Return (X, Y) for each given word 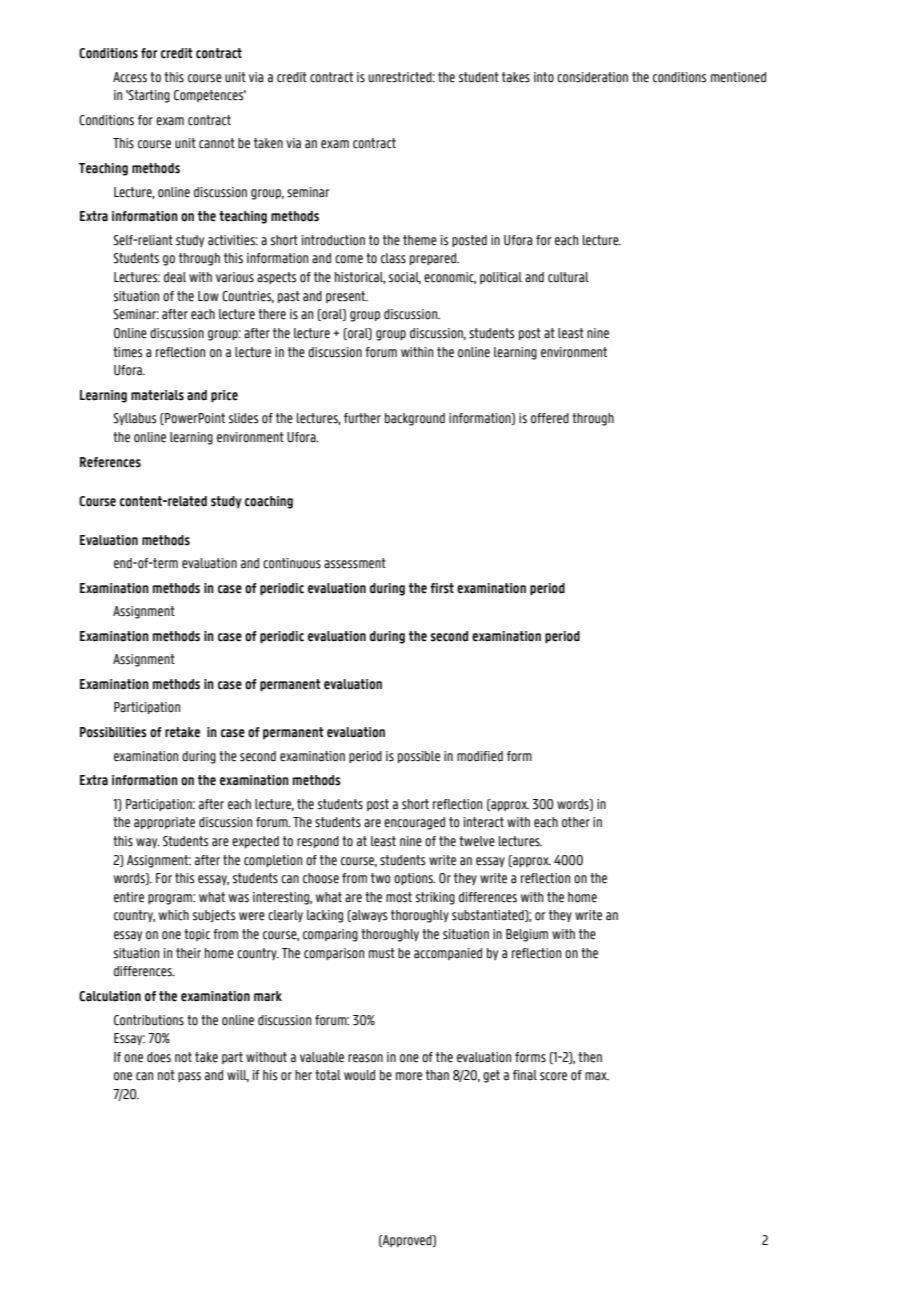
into (544, 77)
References (110, 462)
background (415, 419)
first (442, 588)
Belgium (527, 935)
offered (550, 418)
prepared (434, 259)
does (159, 1057)
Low (208, 296)
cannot (217, 143)
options (414, 879)
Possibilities (113, 732)
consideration (592, 77)
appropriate (164, 823)
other (576, 822)
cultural (568, 277)
